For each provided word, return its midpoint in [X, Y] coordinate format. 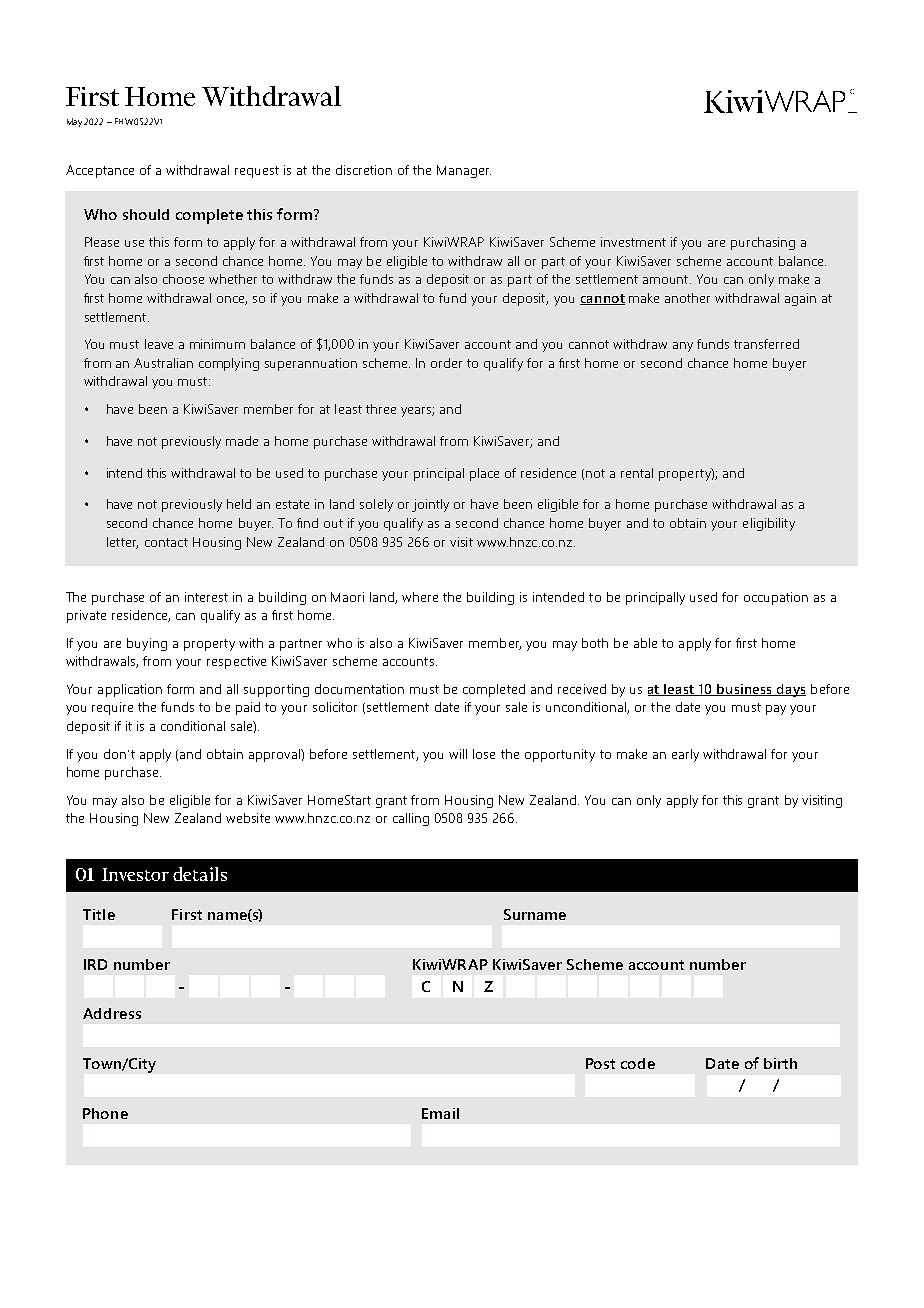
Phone [105, 1113]
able [645, 643]
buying [147, 644]
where [420, 597]
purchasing [763, 243]
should [146, 214]
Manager [464, 171]
